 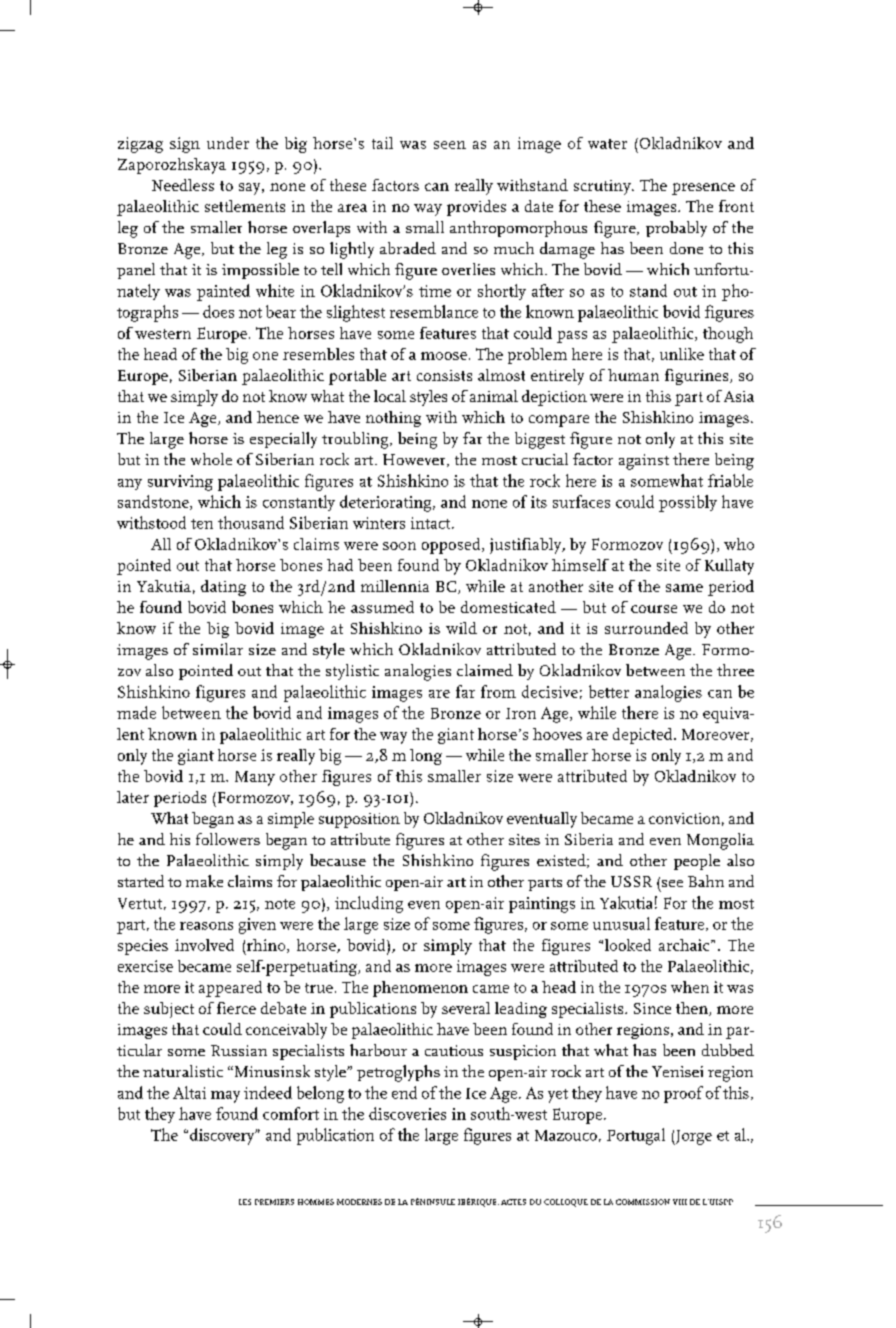 What do you see at coordinates (393, 419) in the page?
I see `nothing` at bounding box center [393, 419].
